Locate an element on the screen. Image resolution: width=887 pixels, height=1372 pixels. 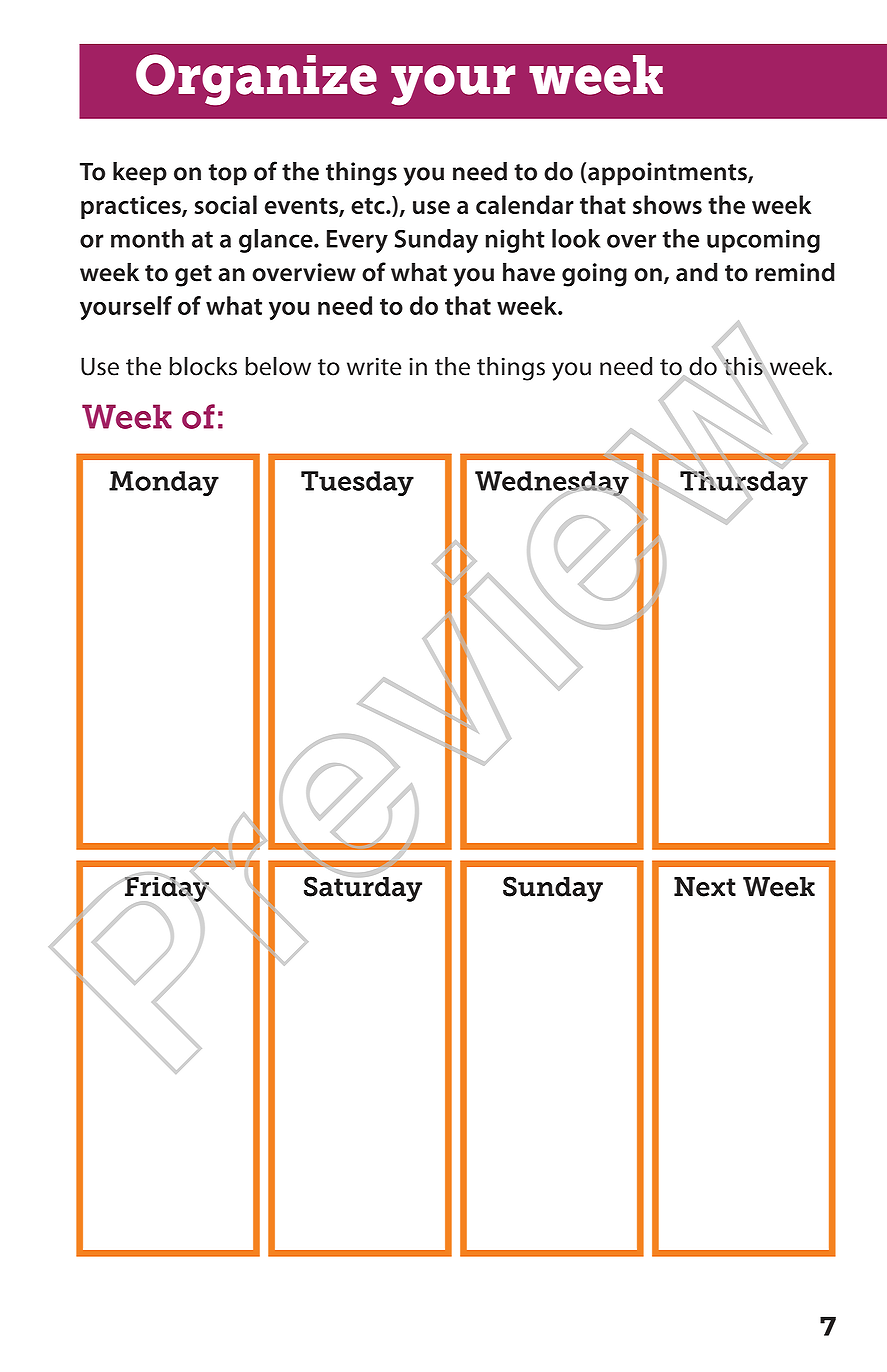
Wednesday is located at coordinates (552, 484).
